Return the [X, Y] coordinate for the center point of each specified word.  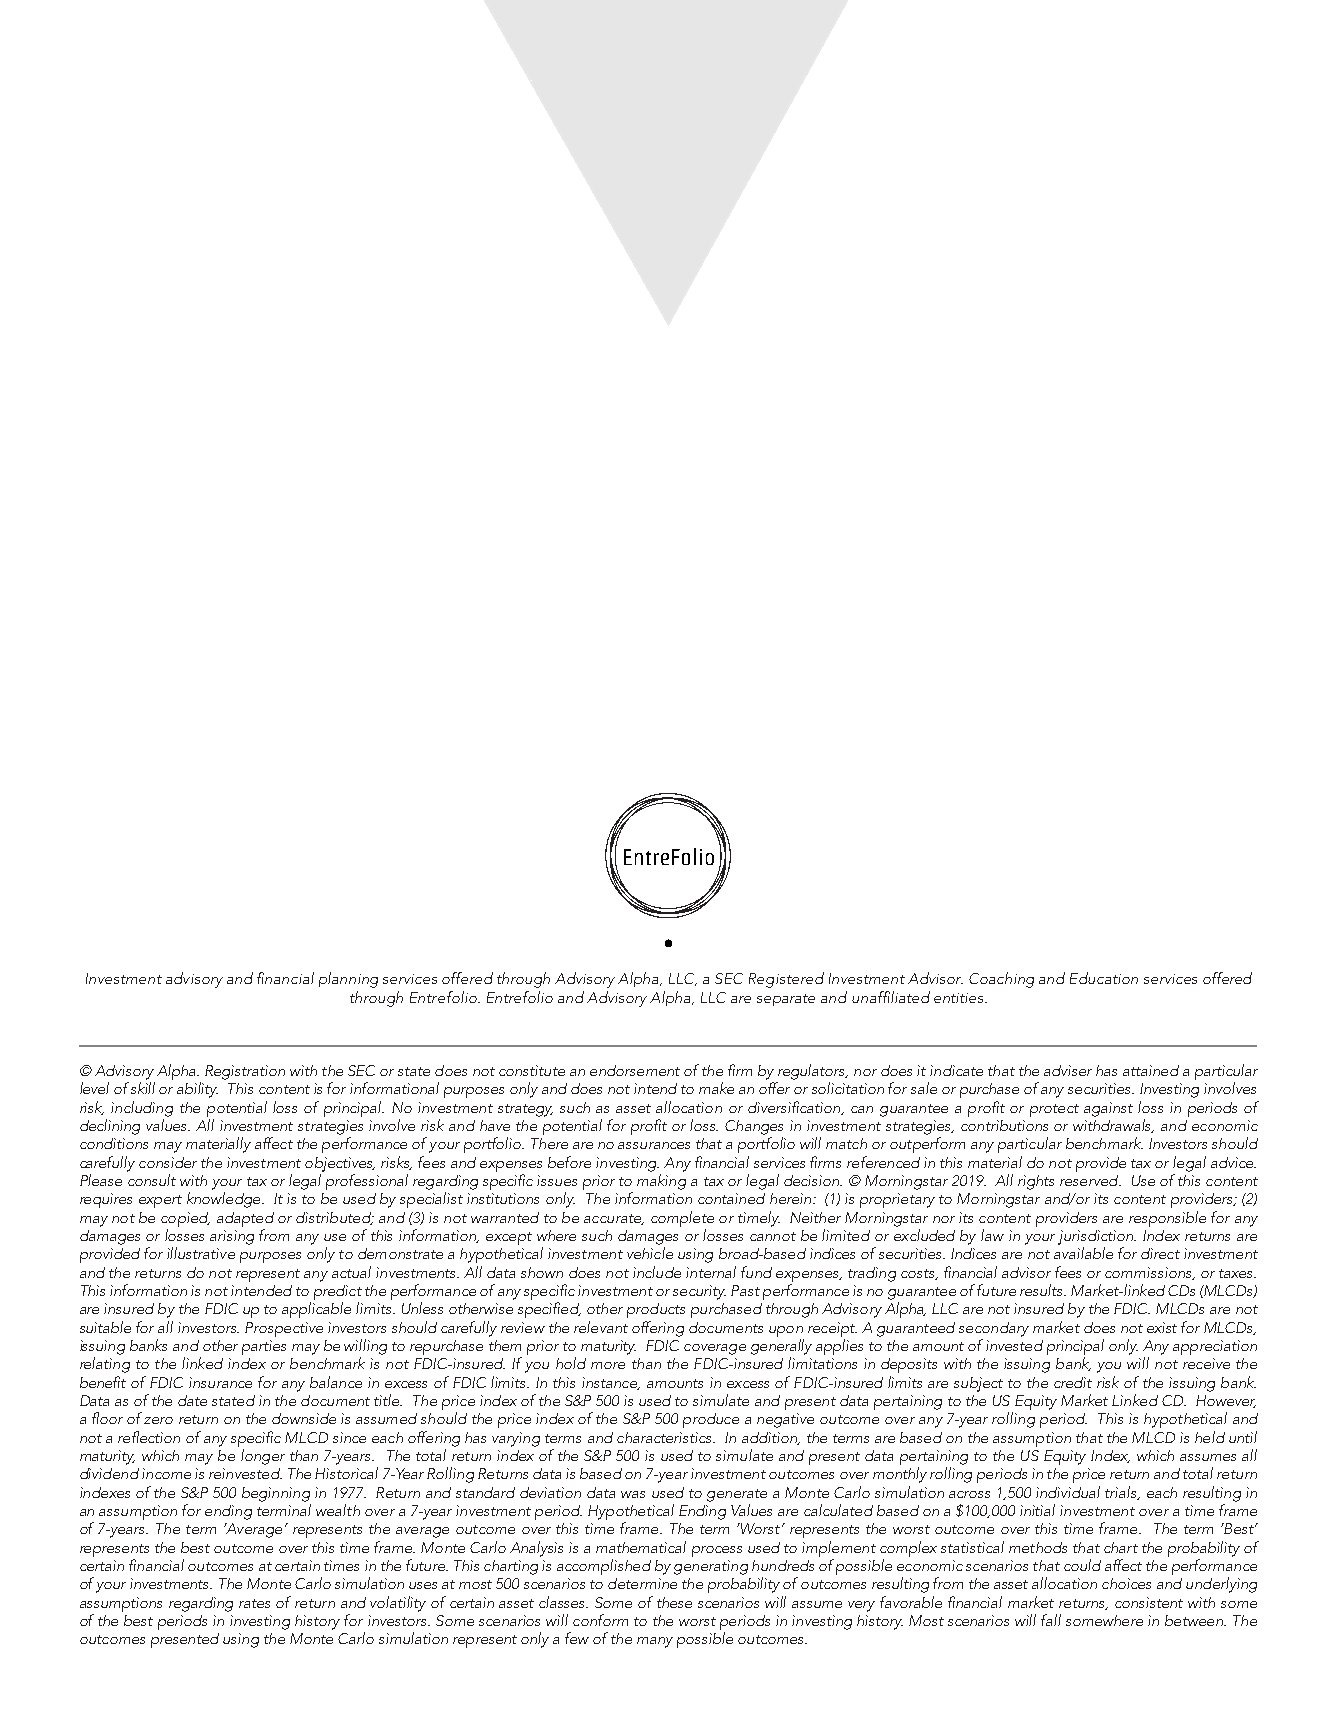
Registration [245, 1072]
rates [254, 1603]
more [608, 1365]
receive [1206, 1363]
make [716, 1088]
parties [264, 1347]
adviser [1068, 1070]
